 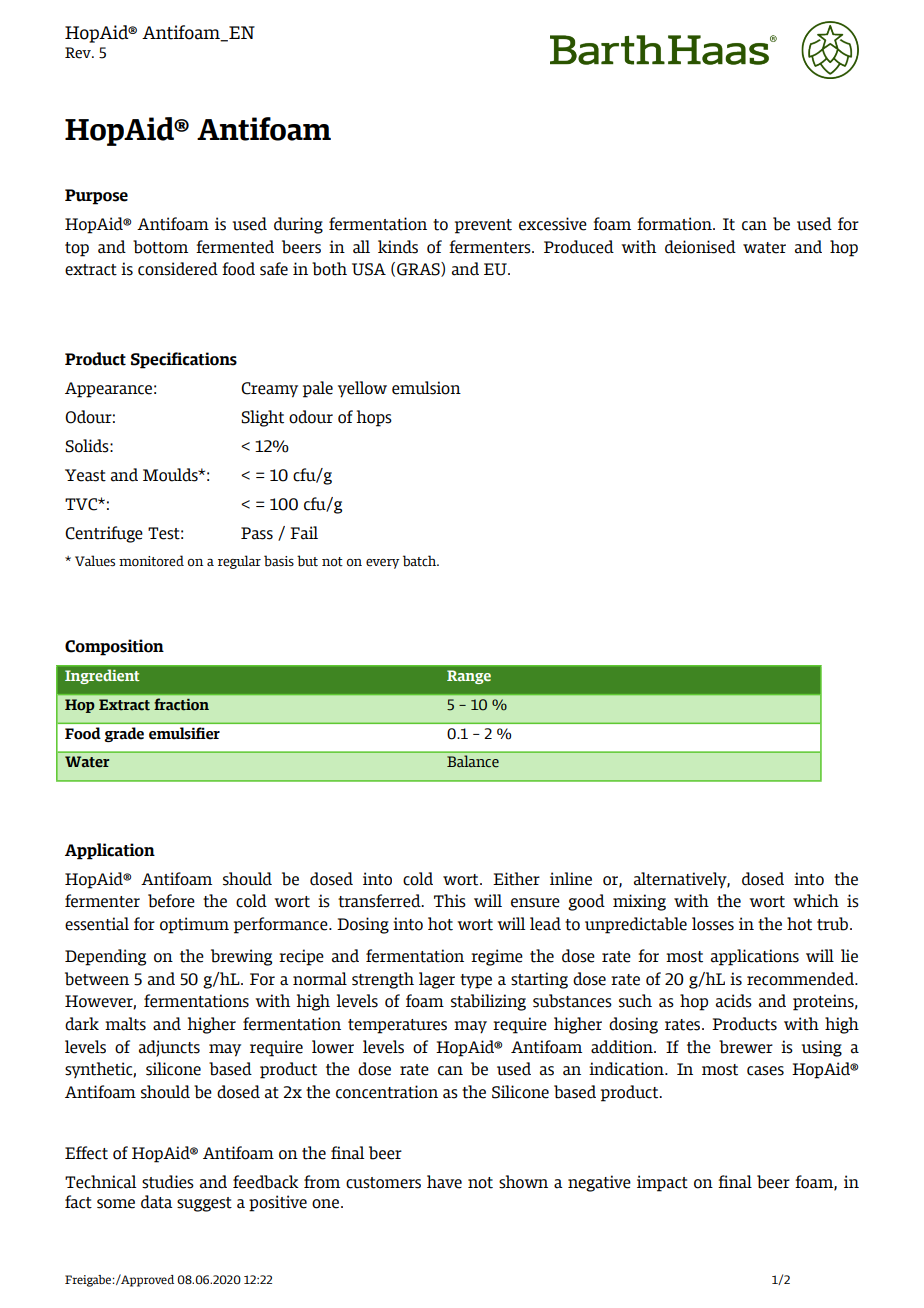 What do you see at coordinates (483, 226) in the page?
I see `prevent` at bounding box center [483, 226].
